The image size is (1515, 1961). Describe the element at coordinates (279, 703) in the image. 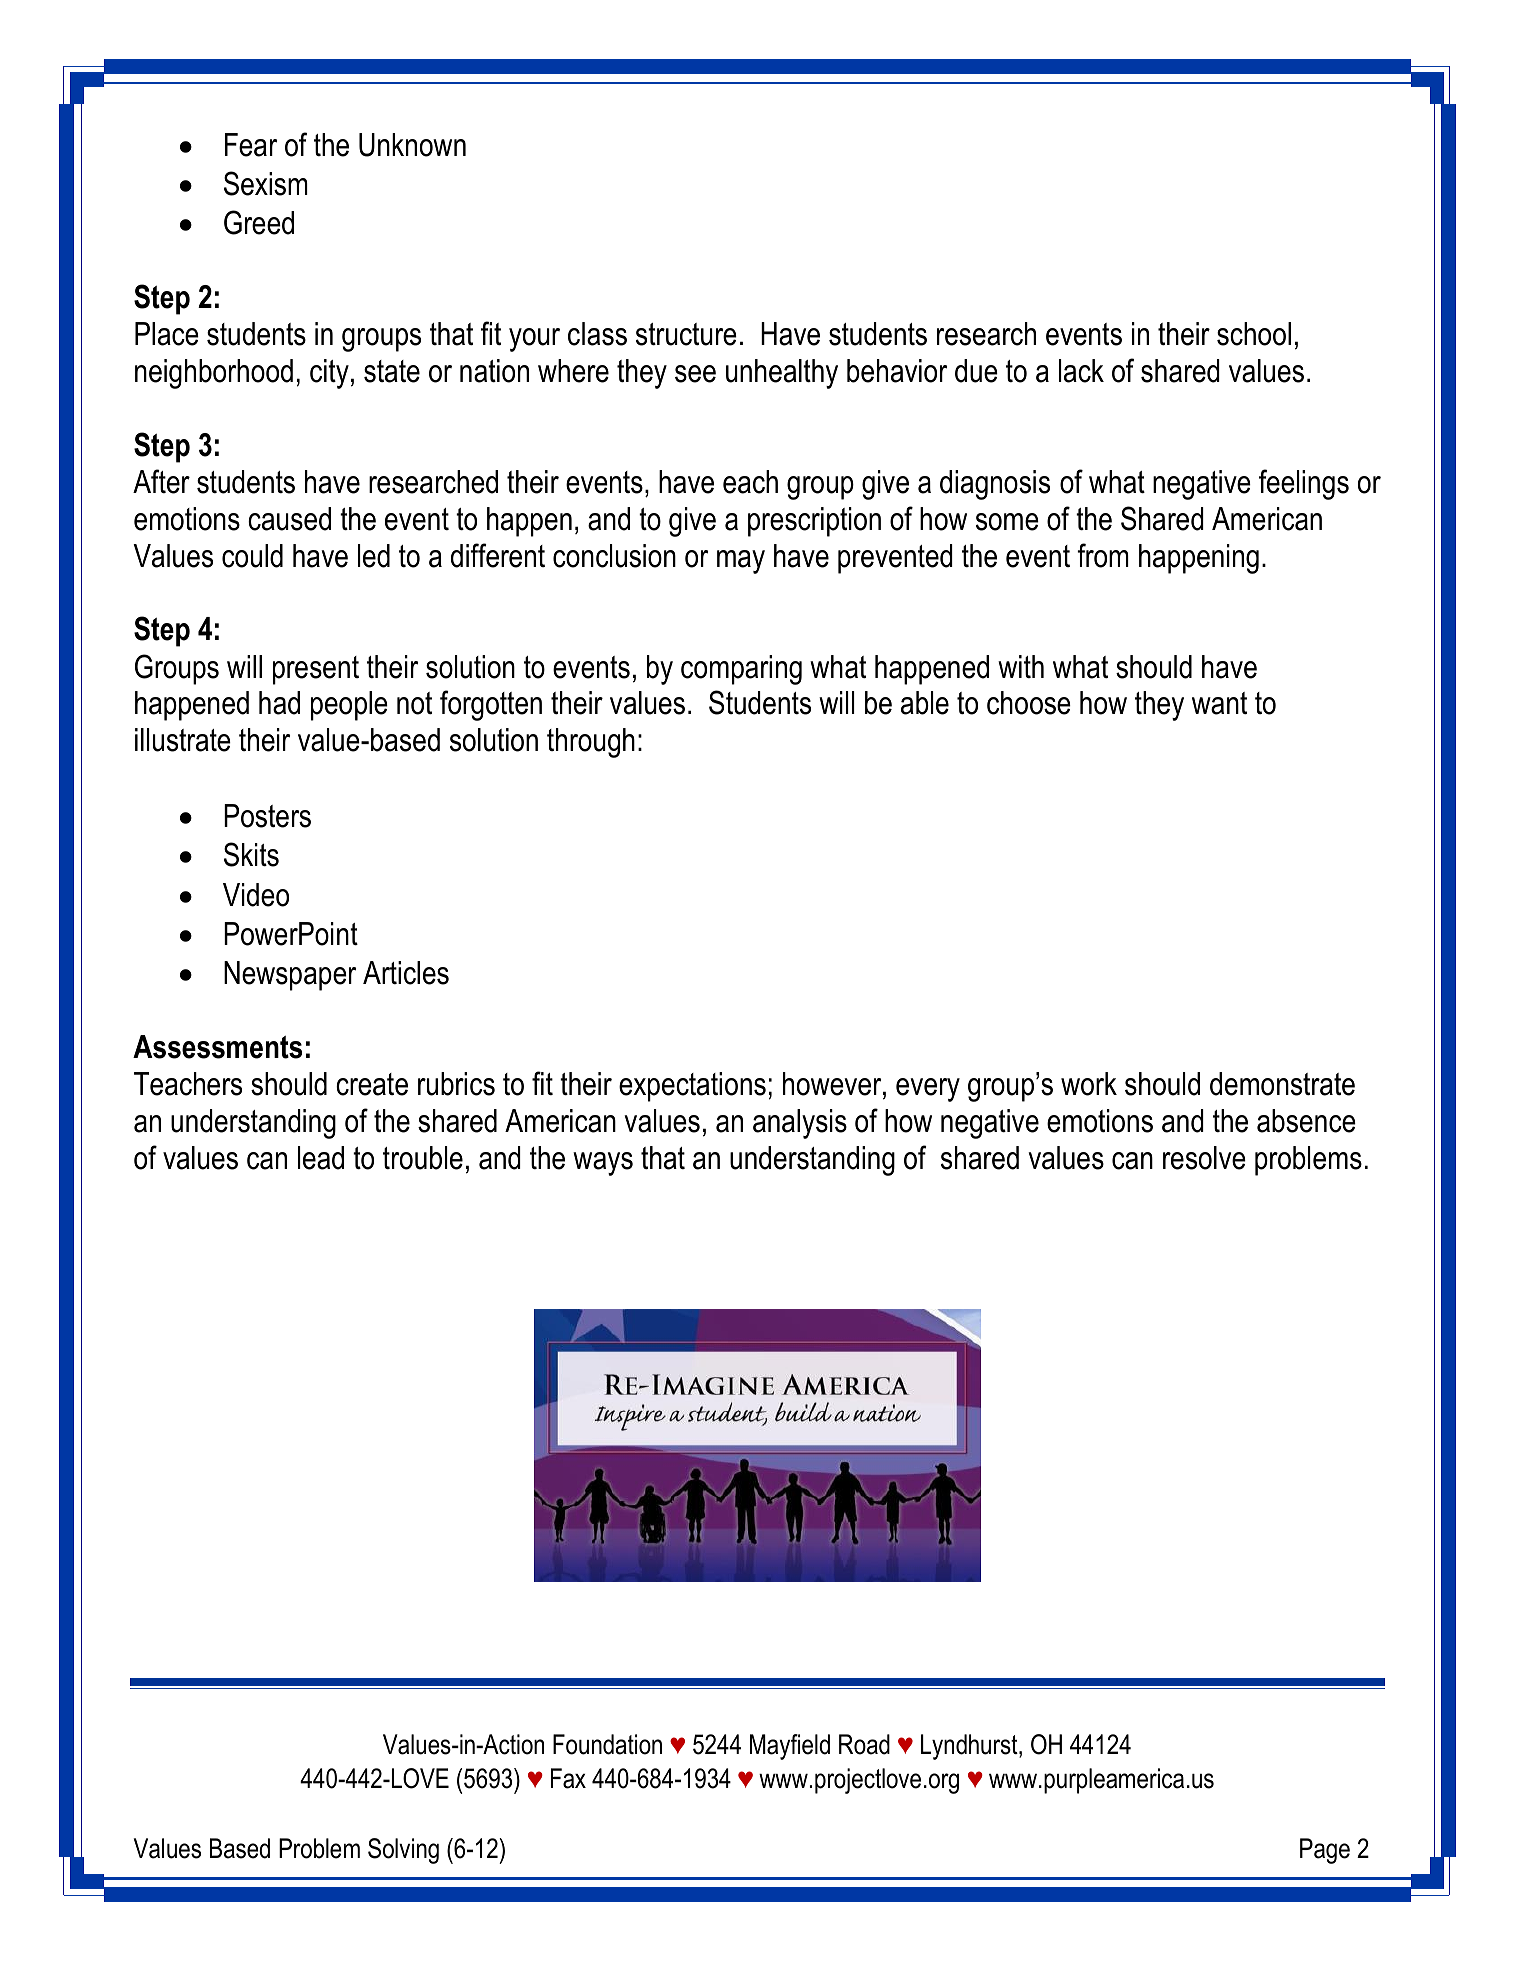

I see `had` at that location.
